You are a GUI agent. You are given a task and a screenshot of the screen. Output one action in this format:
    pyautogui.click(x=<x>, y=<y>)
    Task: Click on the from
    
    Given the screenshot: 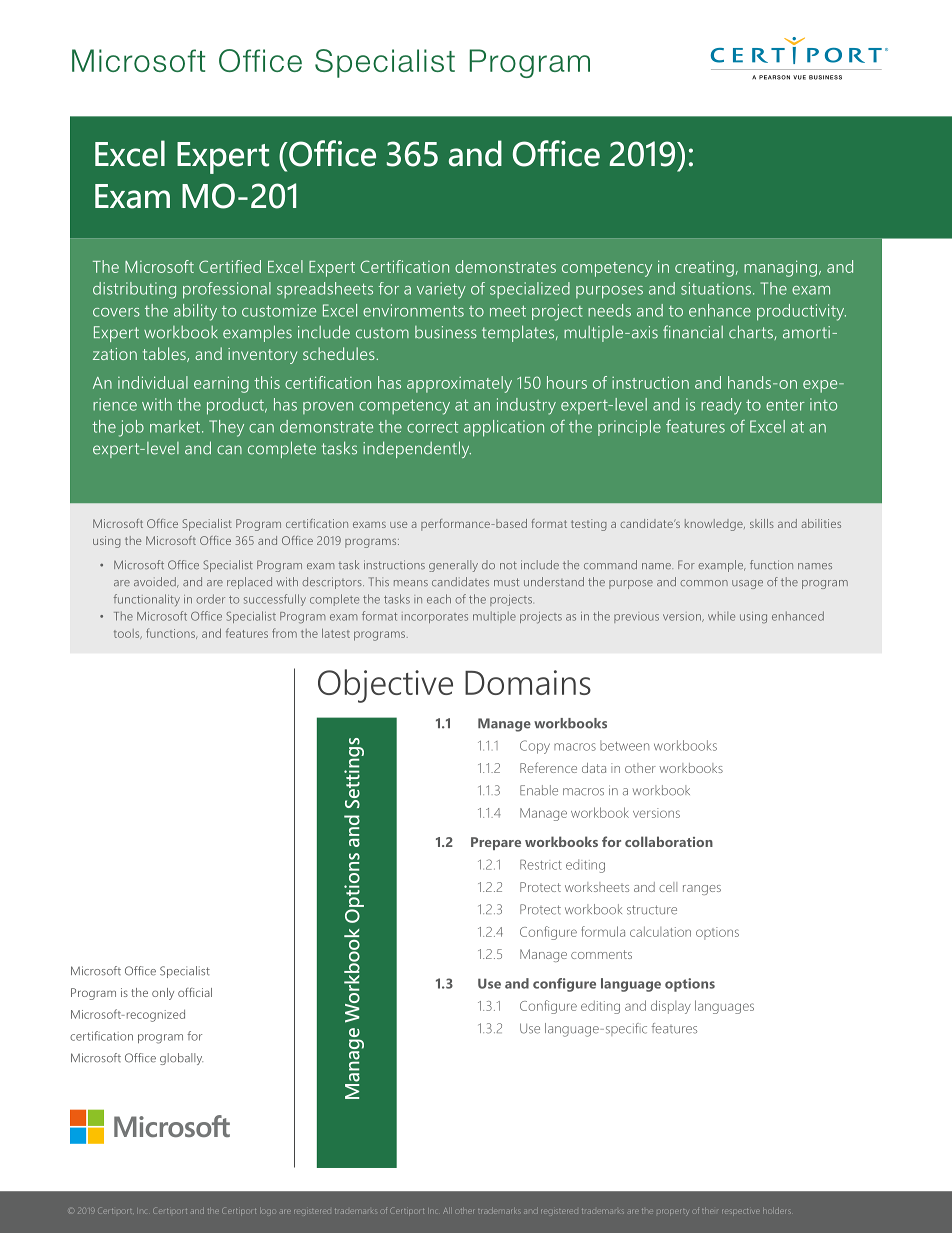 What is the action you would take?
    pyautogui.click(x=284, y=633)
